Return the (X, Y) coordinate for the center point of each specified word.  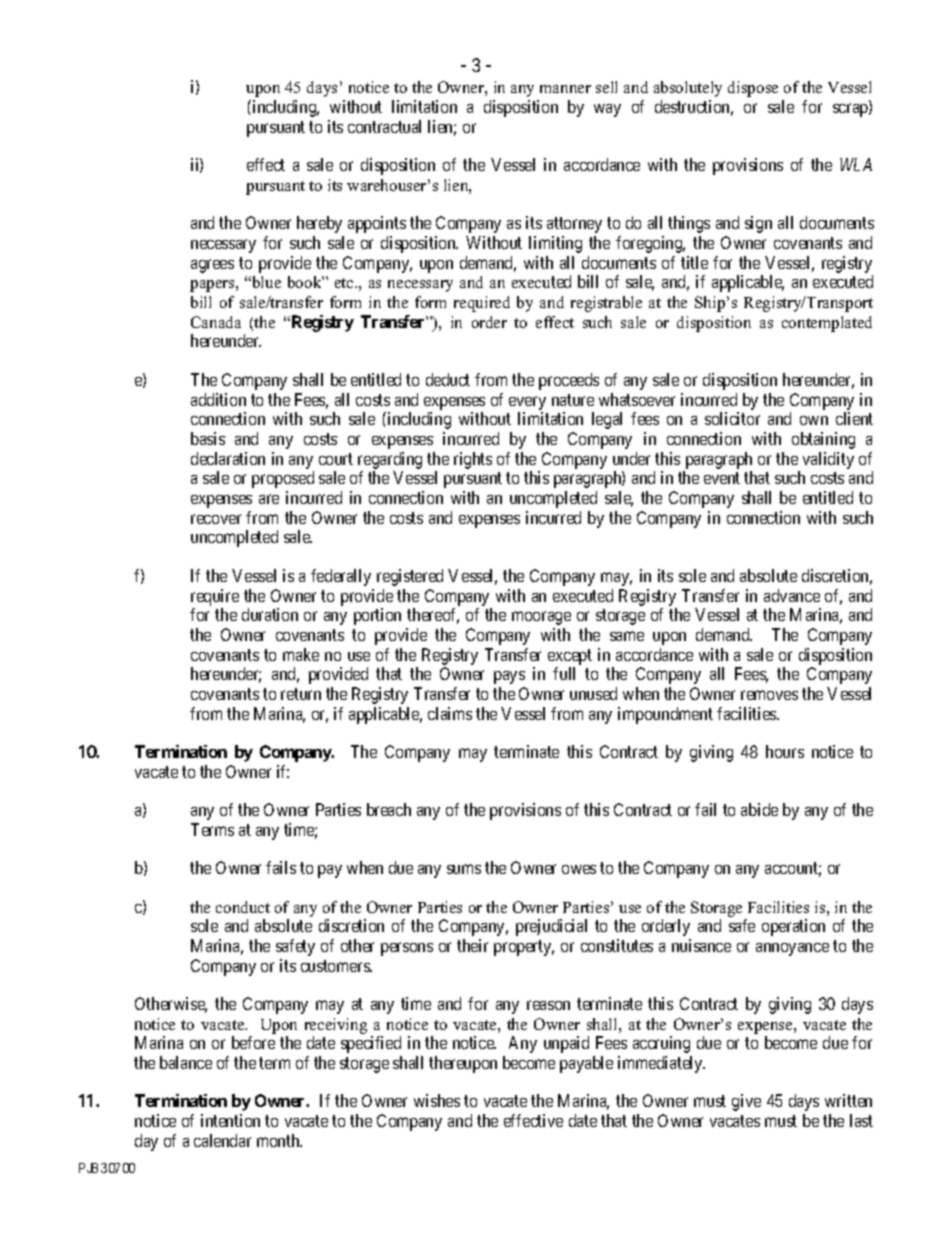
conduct (243, 907)
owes (579, 869)
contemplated (827, 324)
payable (586, 1064)
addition (218, 399)
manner (565, 89)
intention (230, 1120)
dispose (753, 89)
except (570, 657)
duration (270, 614)
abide (759, 809)
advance (792, 595)
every (527, 403)
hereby (319, 224)
